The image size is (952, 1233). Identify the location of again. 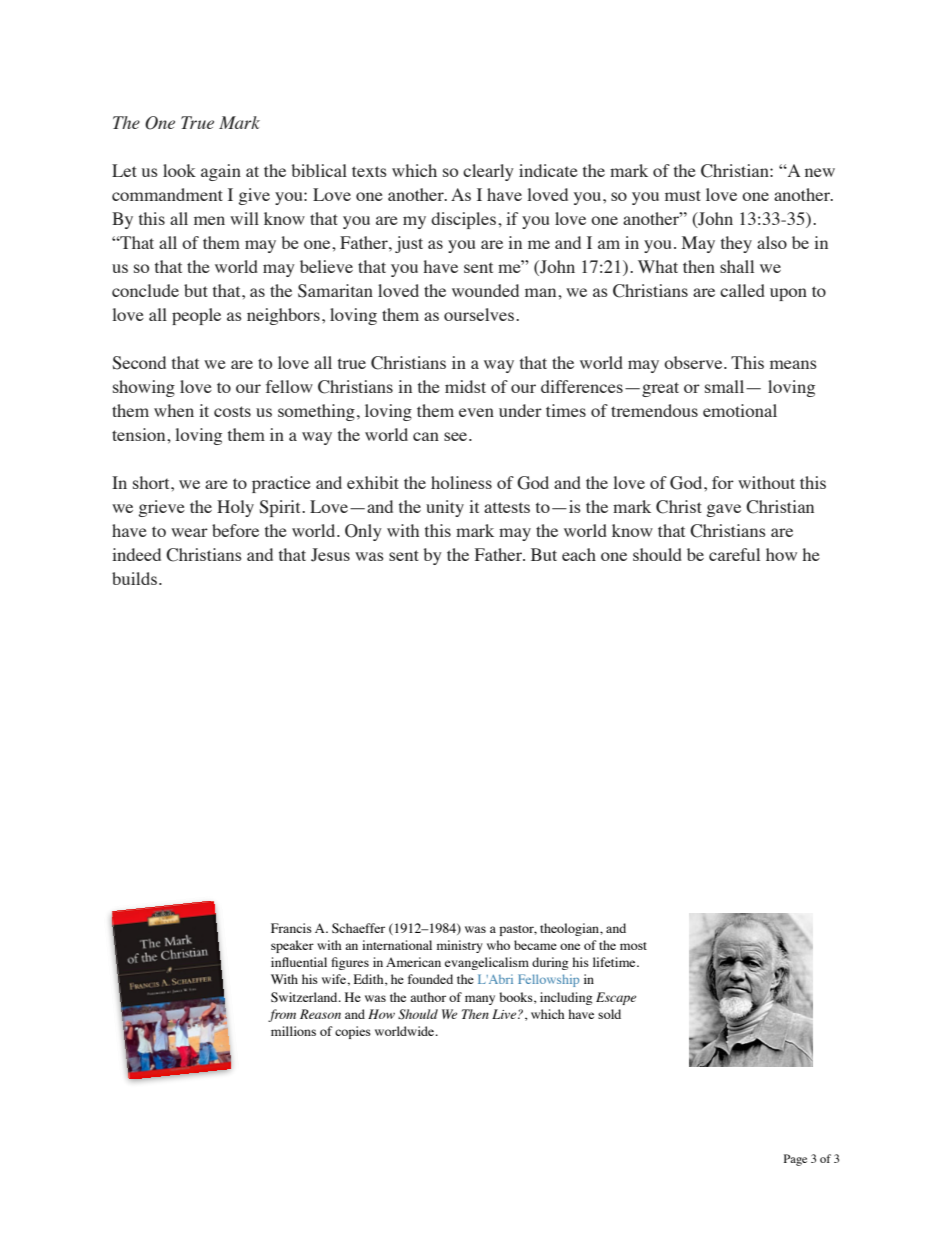
(221, 172).
